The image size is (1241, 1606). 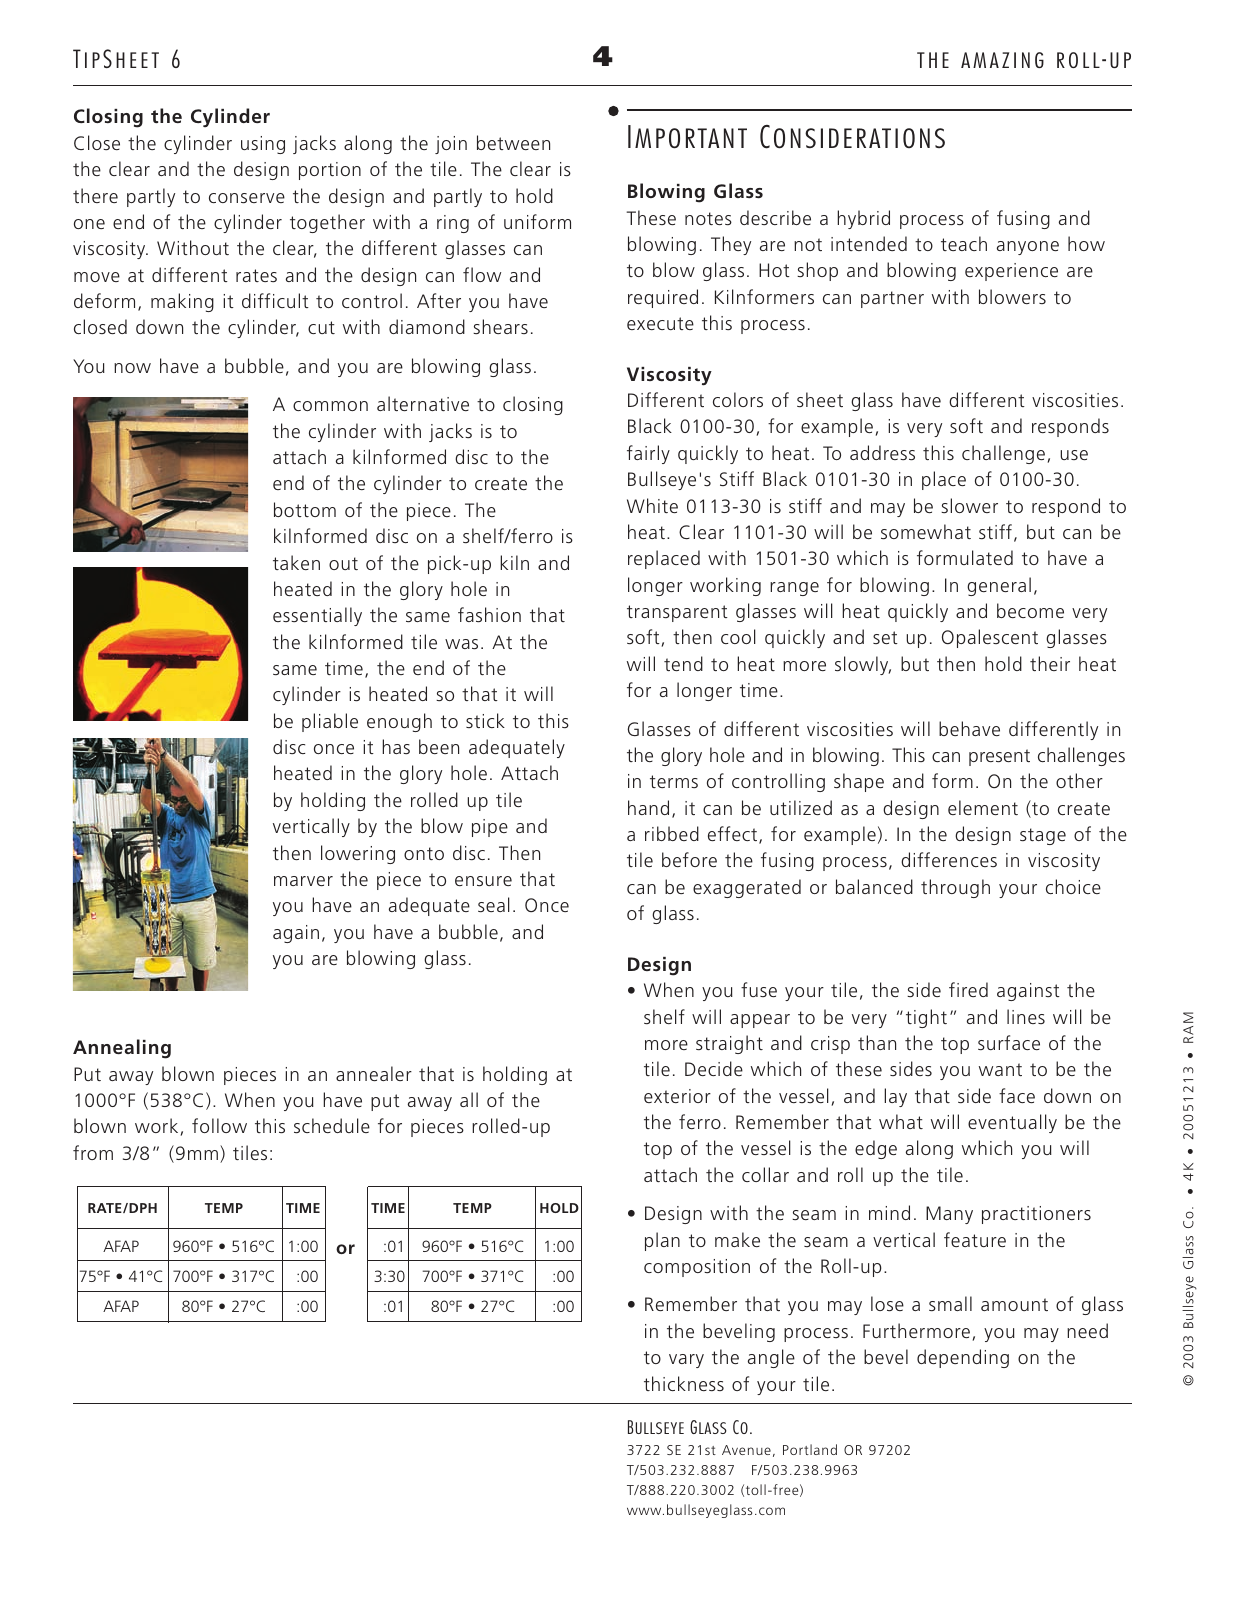 What do you see at coordinates (513, 142) in the image?
I see `between` at bounding box center [513, 142].
